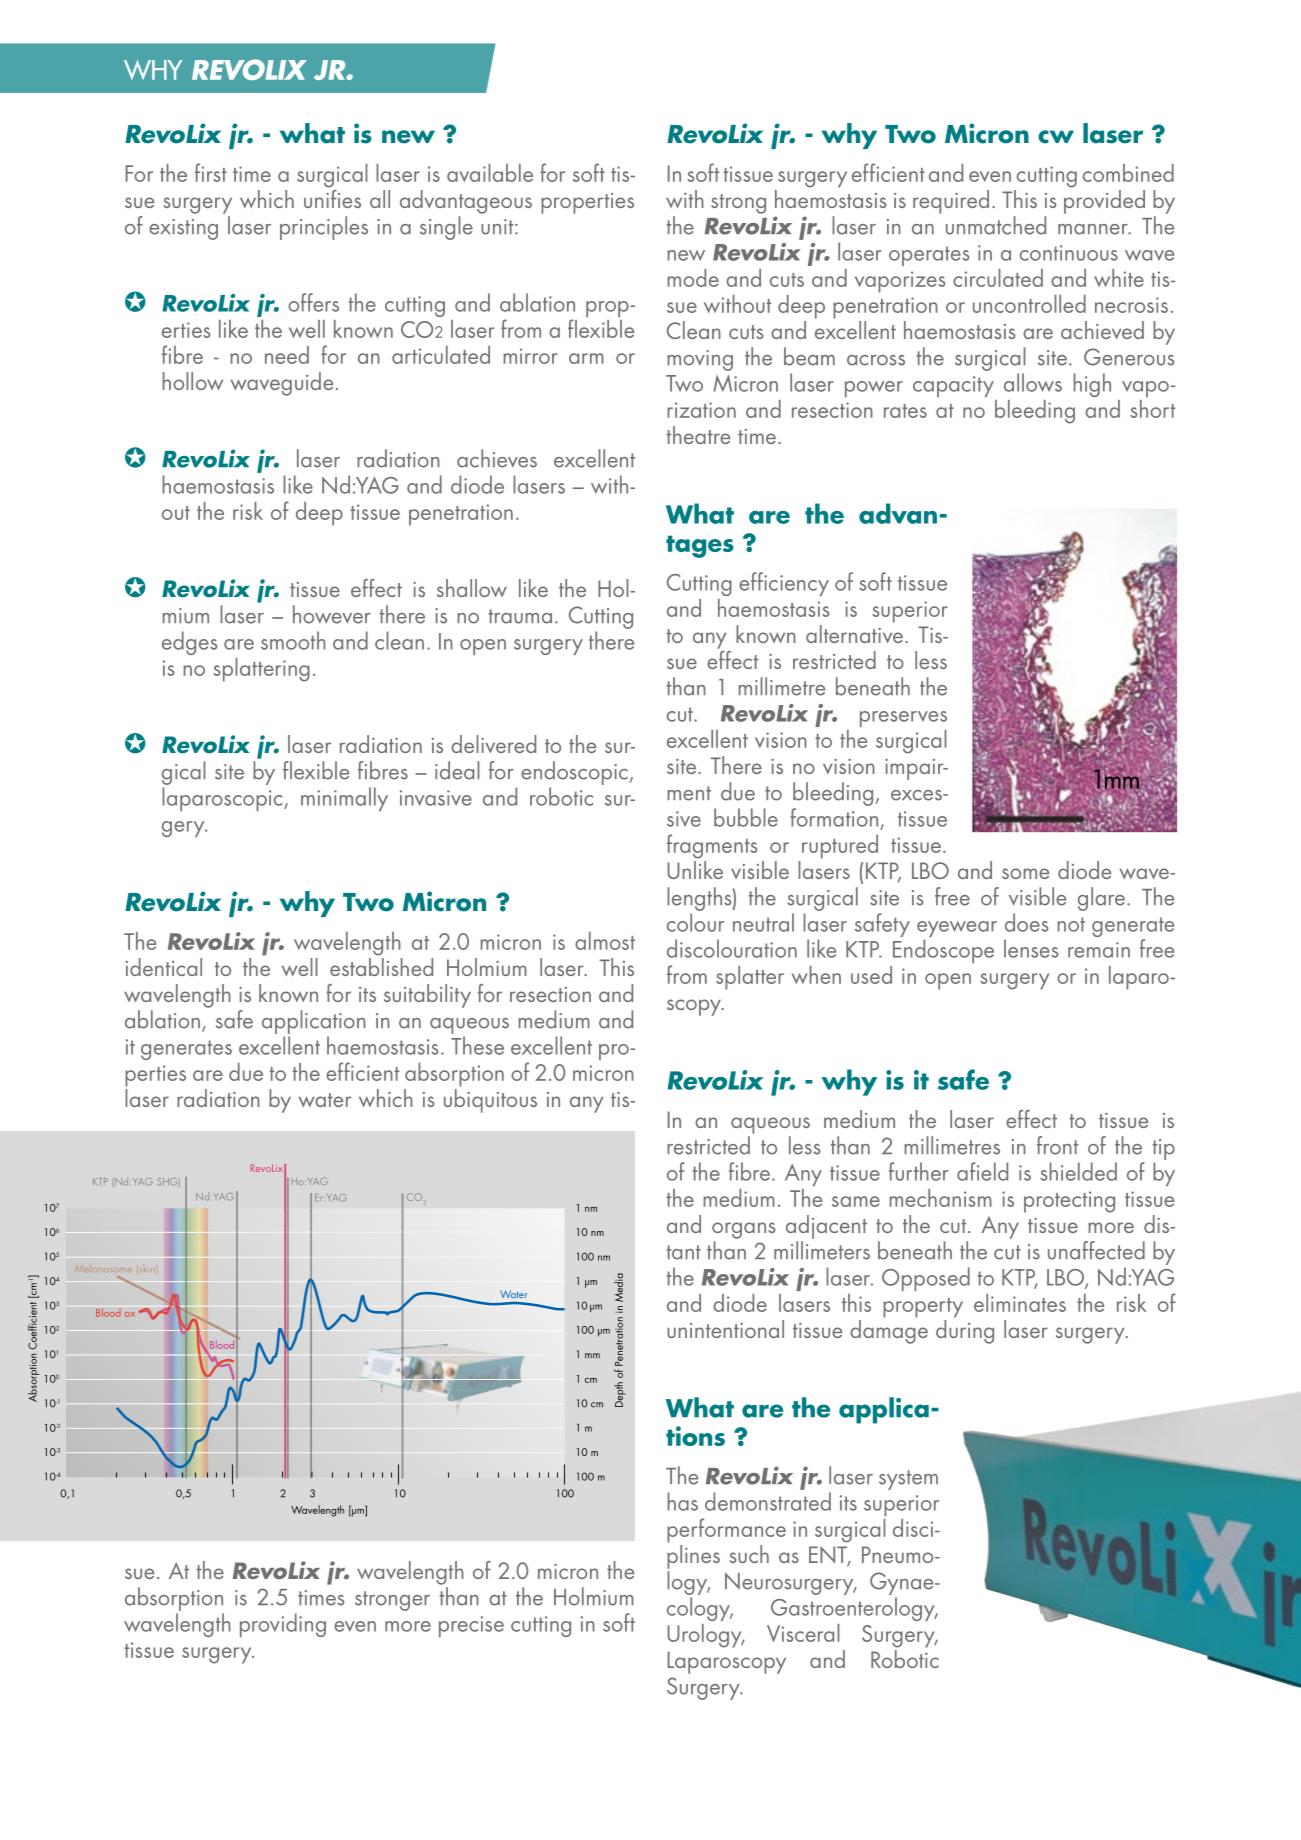  What do you see at coordinates (903, 719) in the page?
I see `preserves` at bounding box center [903, 719].
